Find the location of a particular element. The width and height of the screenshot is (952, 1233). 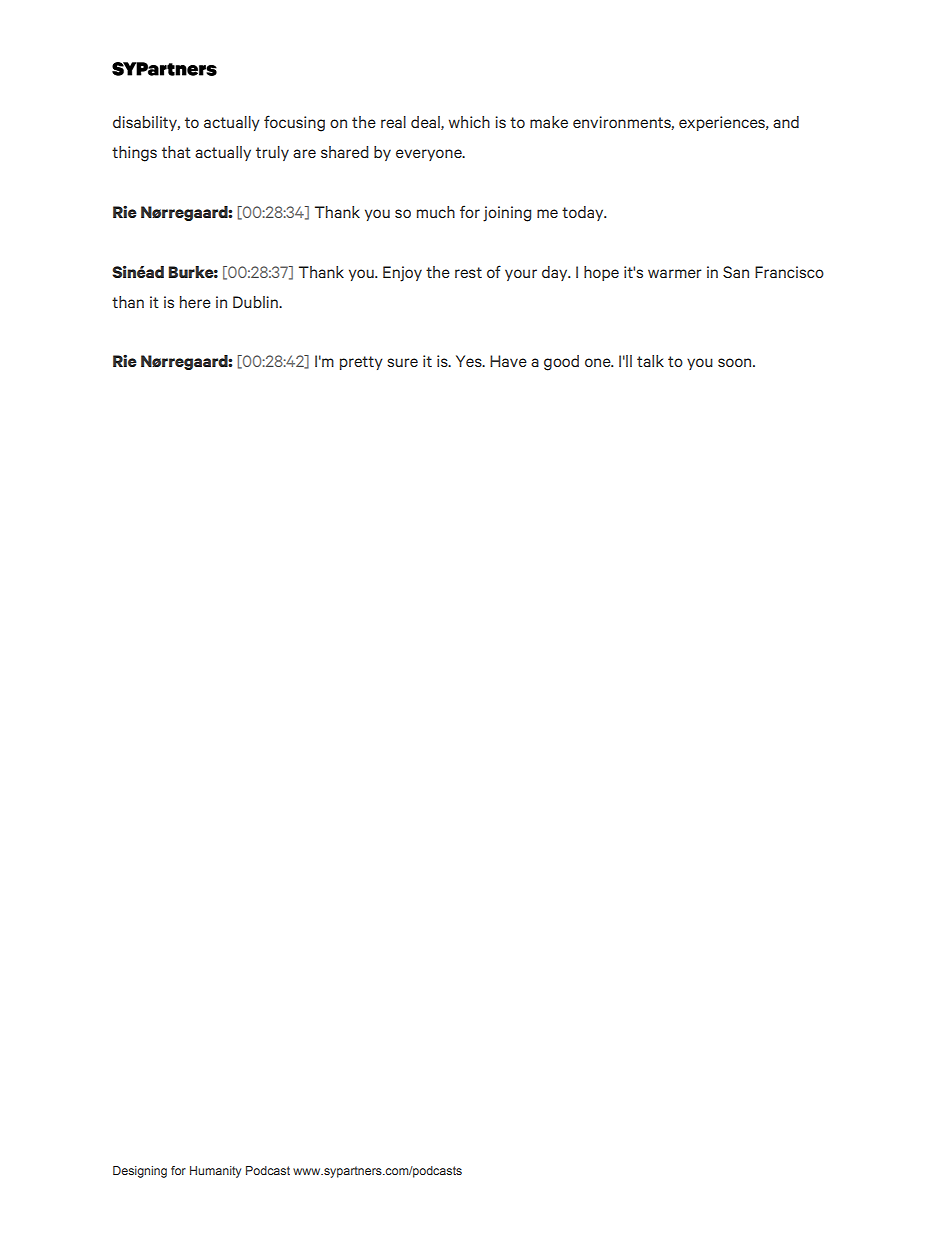

pretty is located at coordinates (361, 363).
